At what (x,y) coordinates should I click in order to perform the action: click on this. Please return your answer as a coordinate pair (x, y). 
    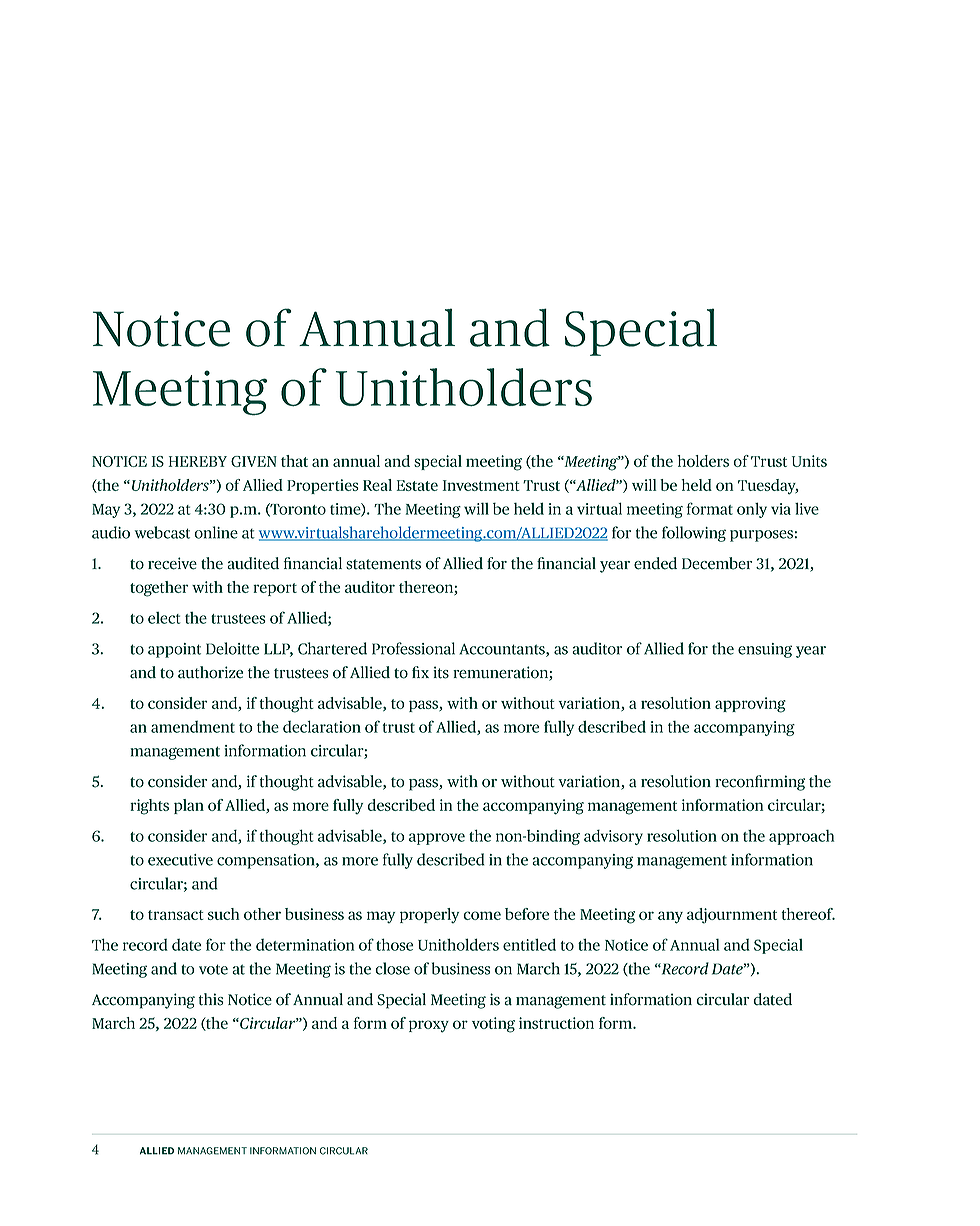
    Looking at the image, I should click on (211, 999).
